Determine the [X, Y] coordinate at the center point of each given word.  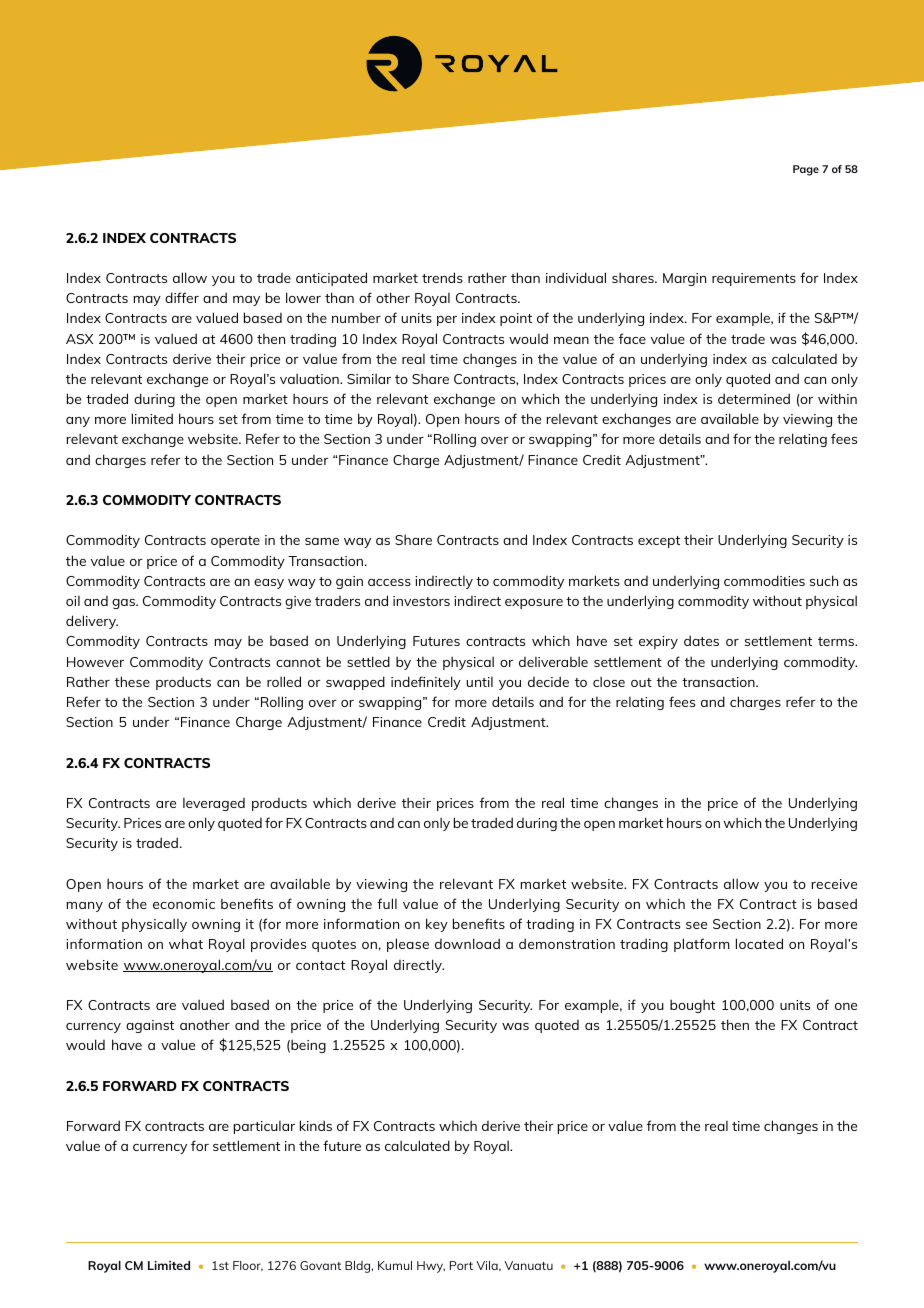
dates [701, 640]
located [759, 943]
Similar [369, 378]
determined [754, 398]
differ [182, 297]
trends [442, 277]
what [186, 943]
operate [235, 542]
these [132, 681]
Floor [248, 1266]
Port [461, 1265]
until [479, 682]
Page [806, 170]
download [467, 943]
